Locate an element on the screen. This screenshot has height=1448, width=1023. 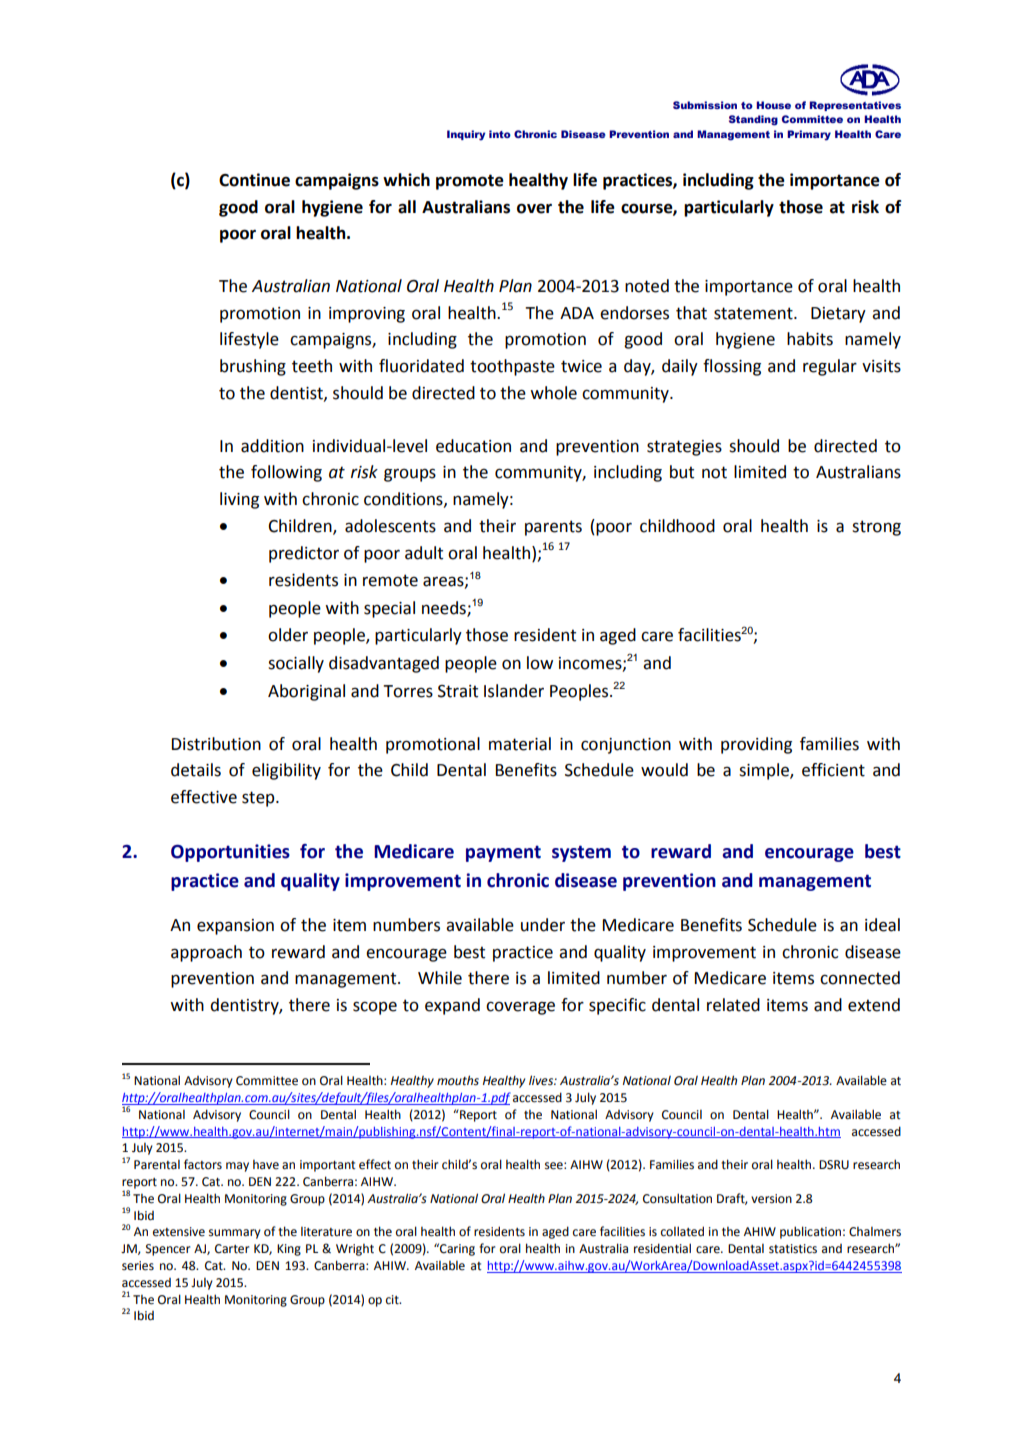
living is located at coordinates (239, 500).
